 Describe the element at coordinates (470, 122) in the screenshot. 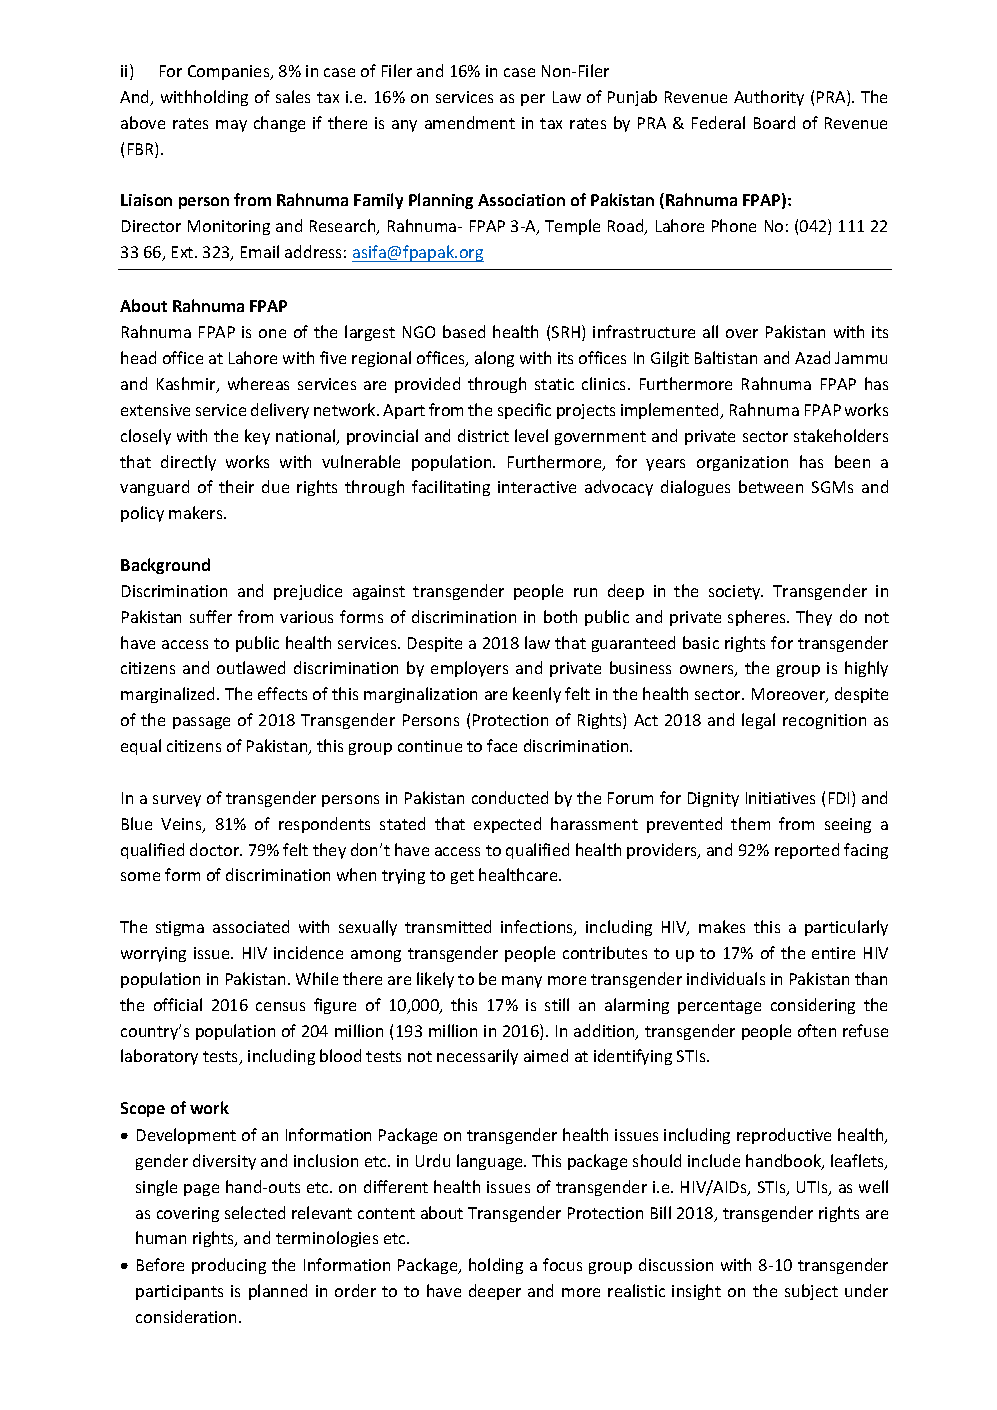

I see `amendment` at that location.
